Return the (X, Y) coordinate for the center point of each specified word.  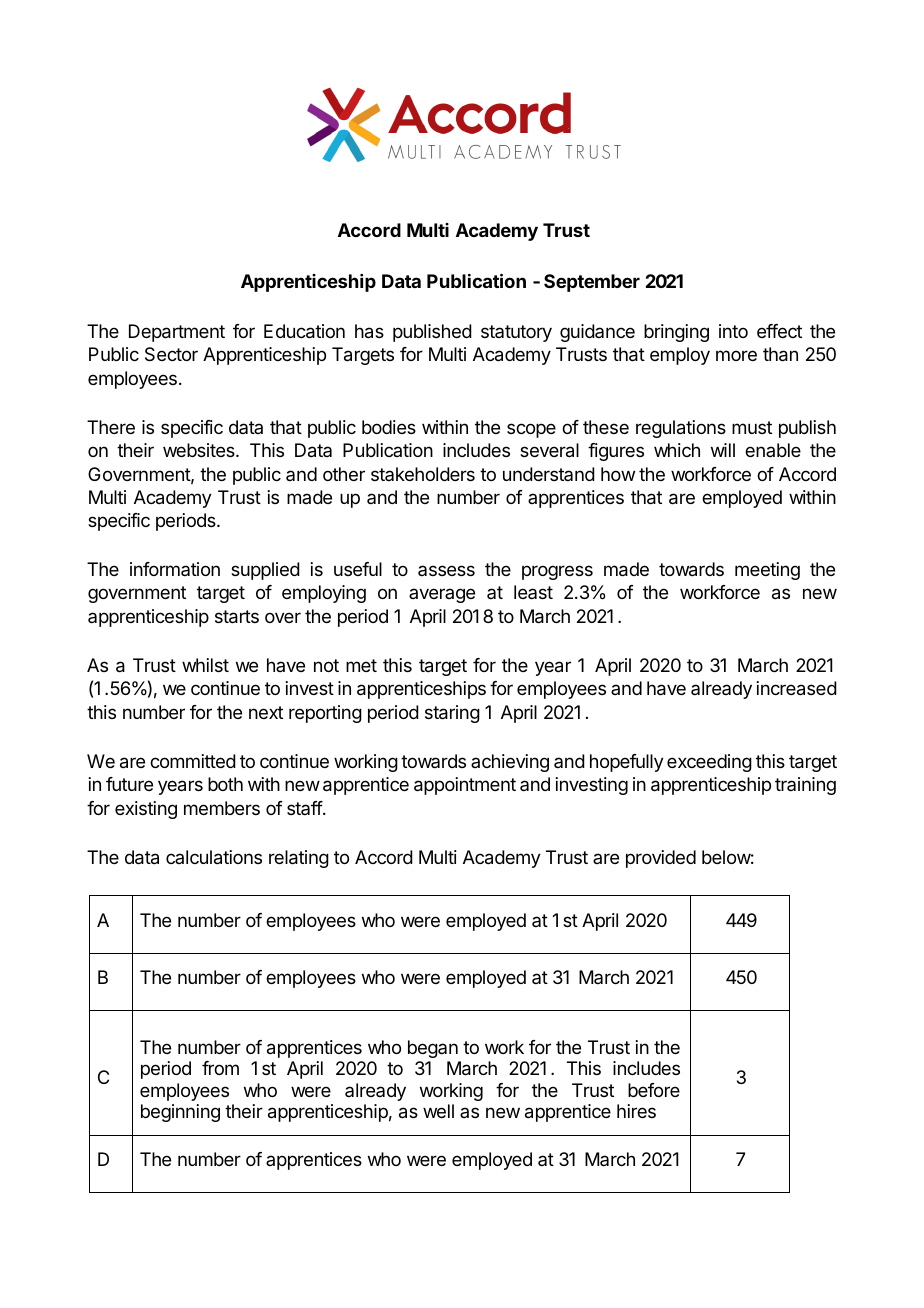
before (654, 1090)
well (438, 1111)
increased (797, 688)
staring (452, 714)
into (733, 331)
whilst (205, 665)
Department (177, 333)
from (220, 1068)
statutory (516, 333)
